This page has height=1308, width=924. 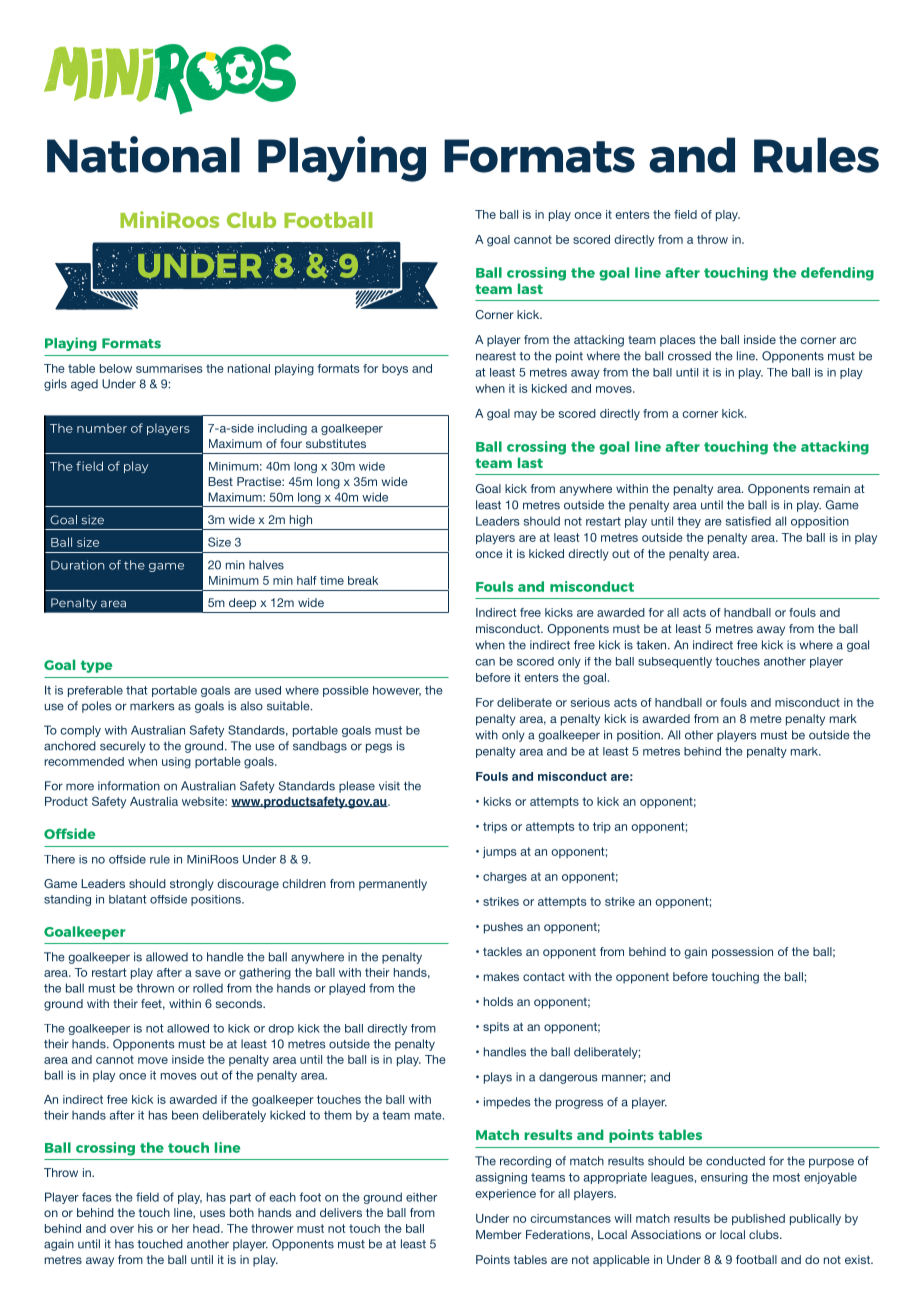 I want to click on using, so click(x=176, y=763).
